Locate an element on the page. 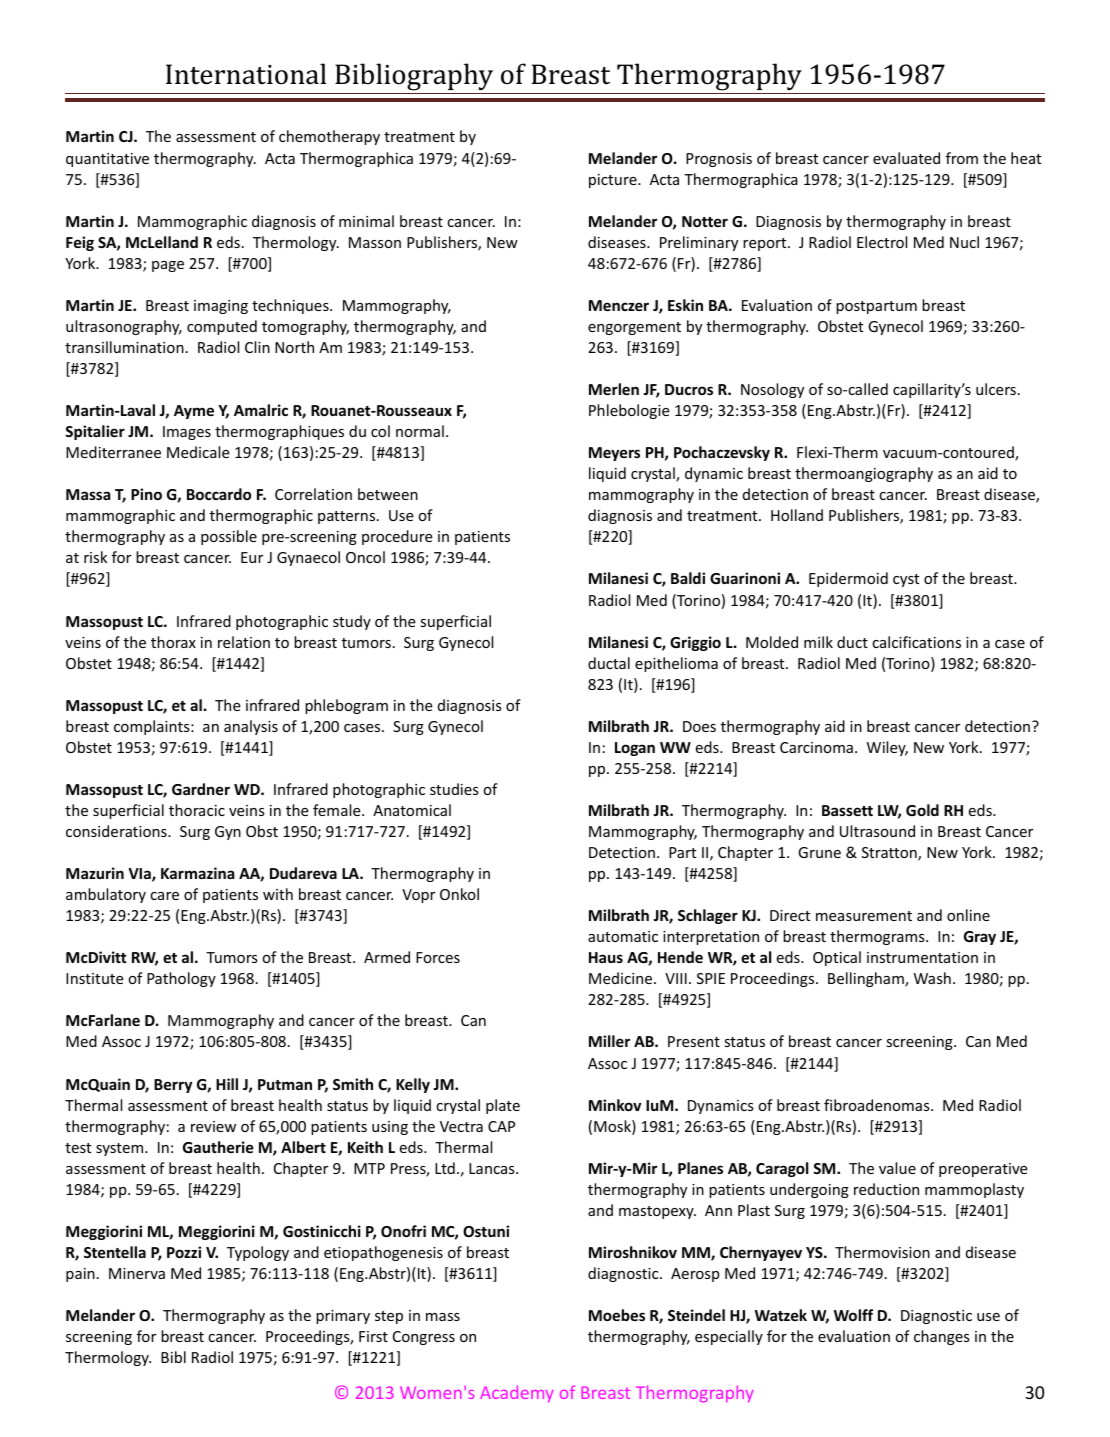 This image has width=1110, height=1437. Academy is located at coordinates (516, 1394).
